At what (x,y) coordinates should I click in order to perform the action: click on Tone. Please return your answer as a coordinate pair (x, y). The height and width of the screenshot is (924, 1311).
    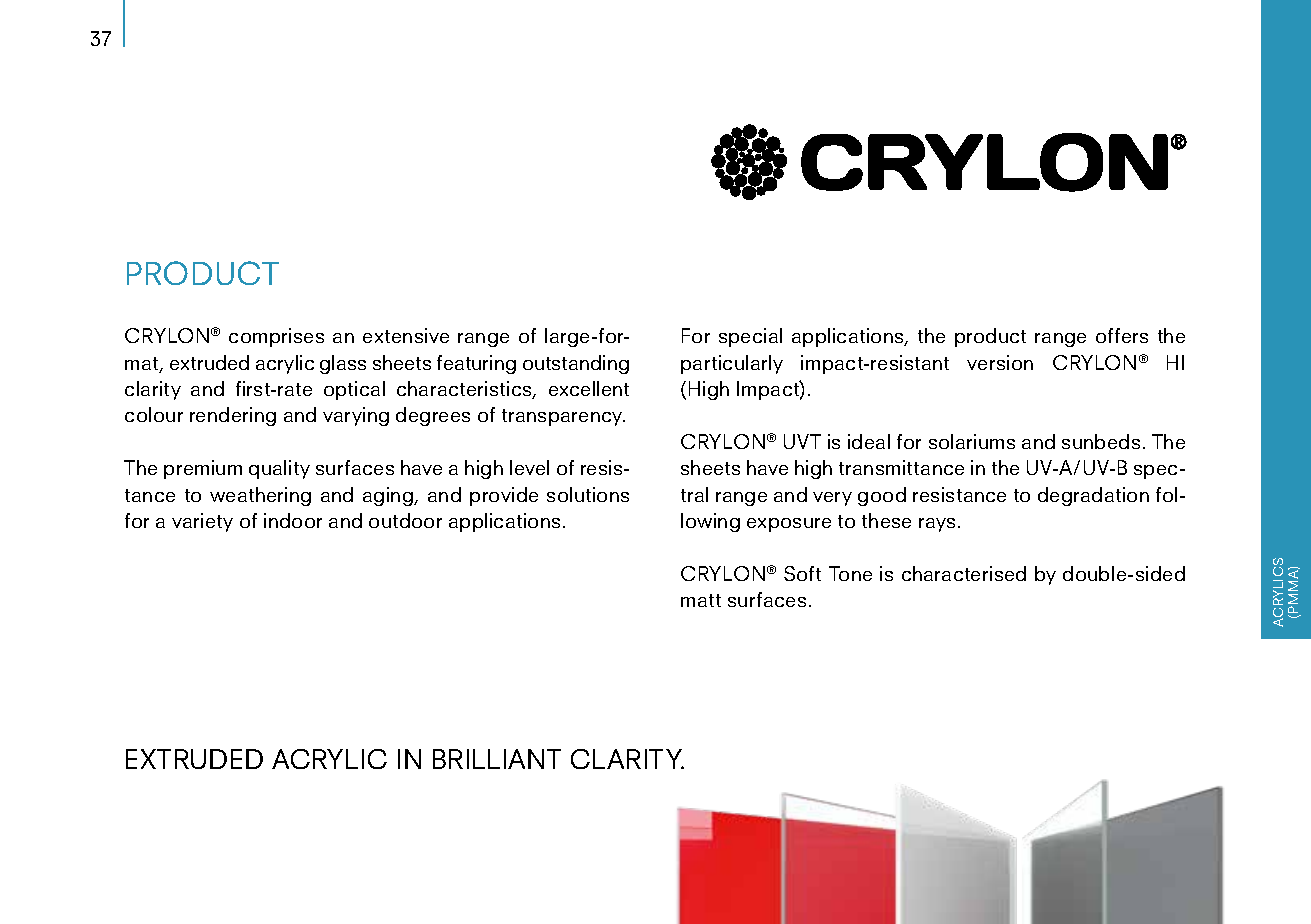
    Looking at the image, I should click on (850, 573).
